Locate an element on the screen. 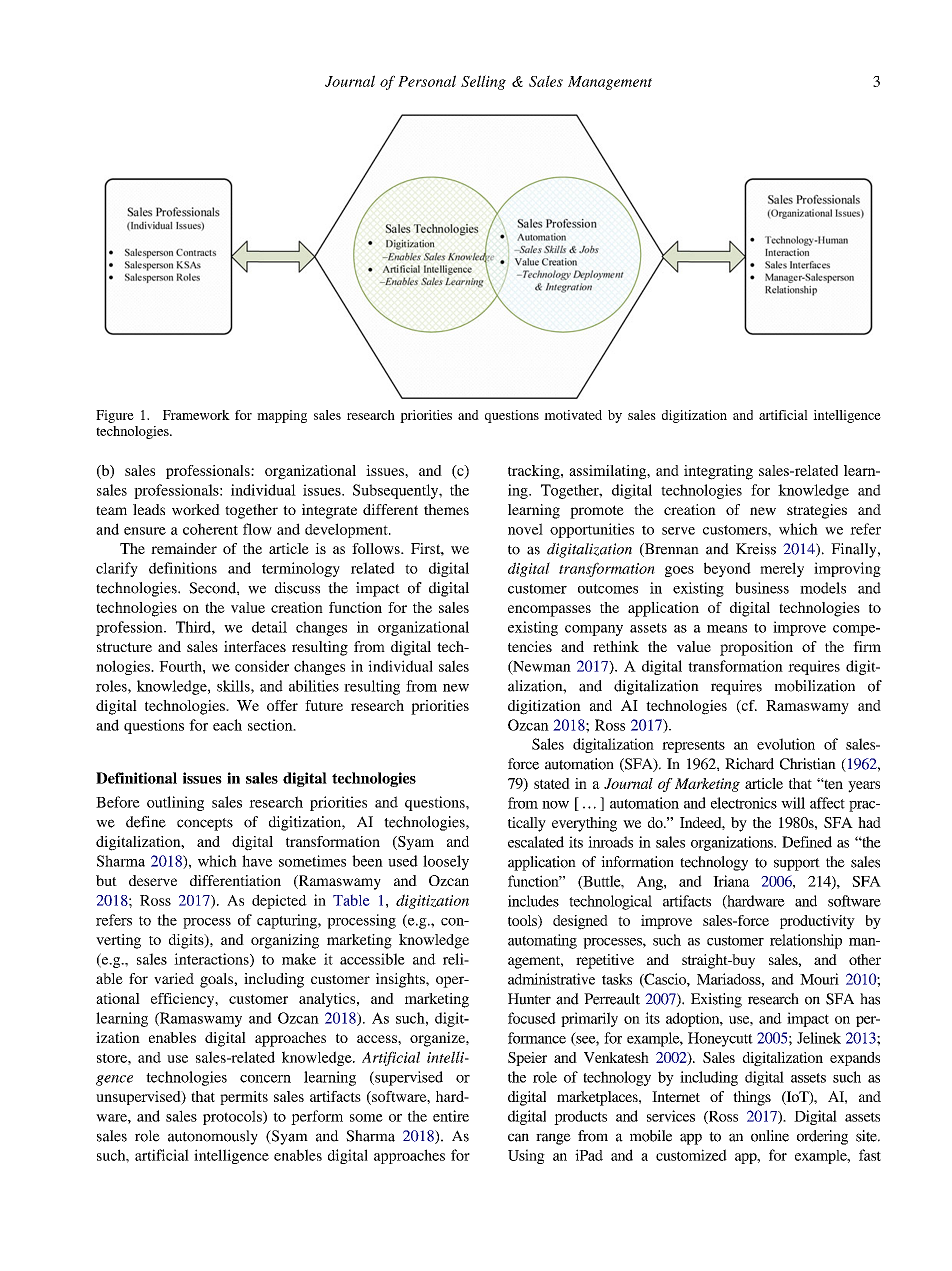 The width and height of the screenshot is (952, 1271). have is located at coordinates (257, 861).
